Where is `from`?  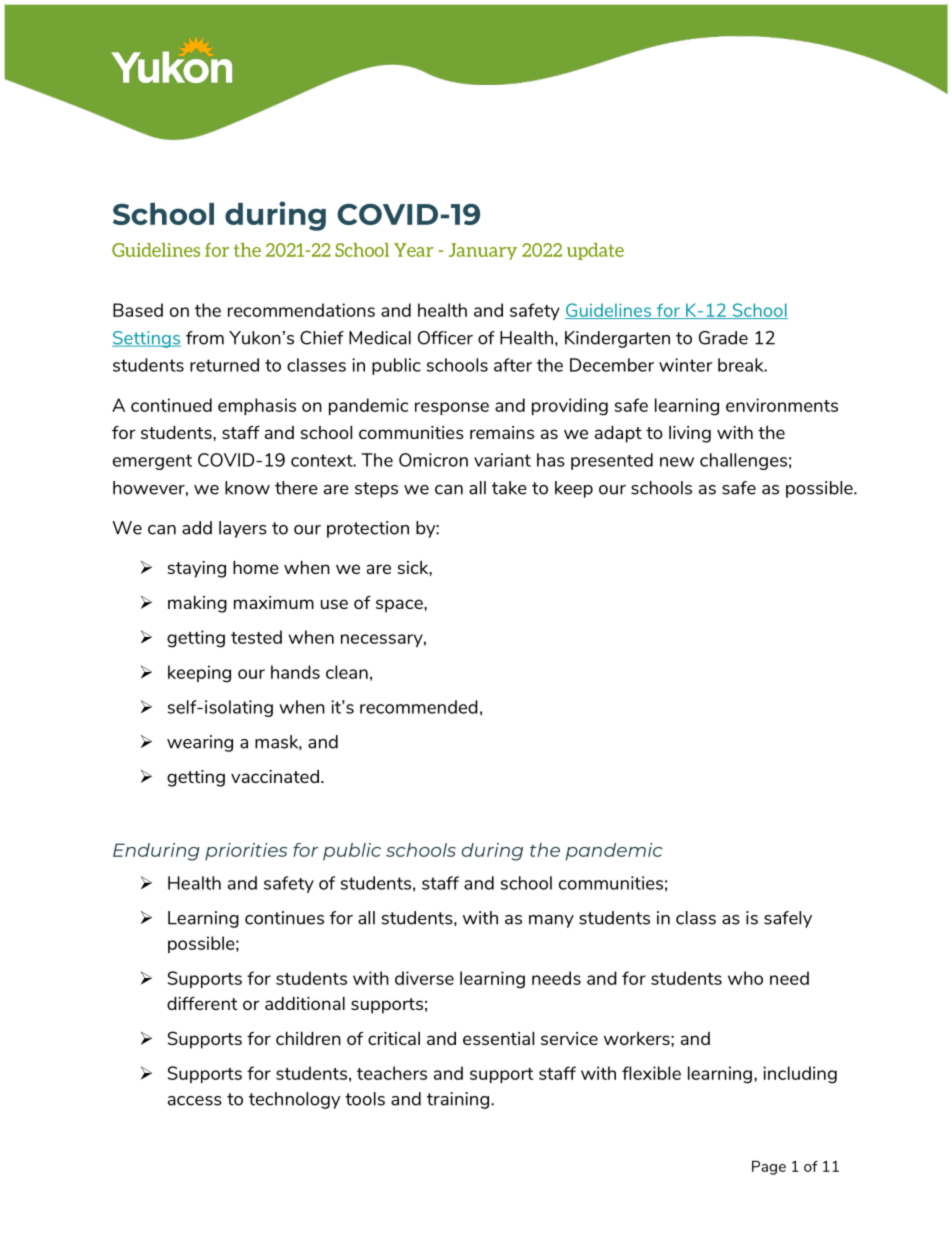
from is located at coordinates (205, 338).
